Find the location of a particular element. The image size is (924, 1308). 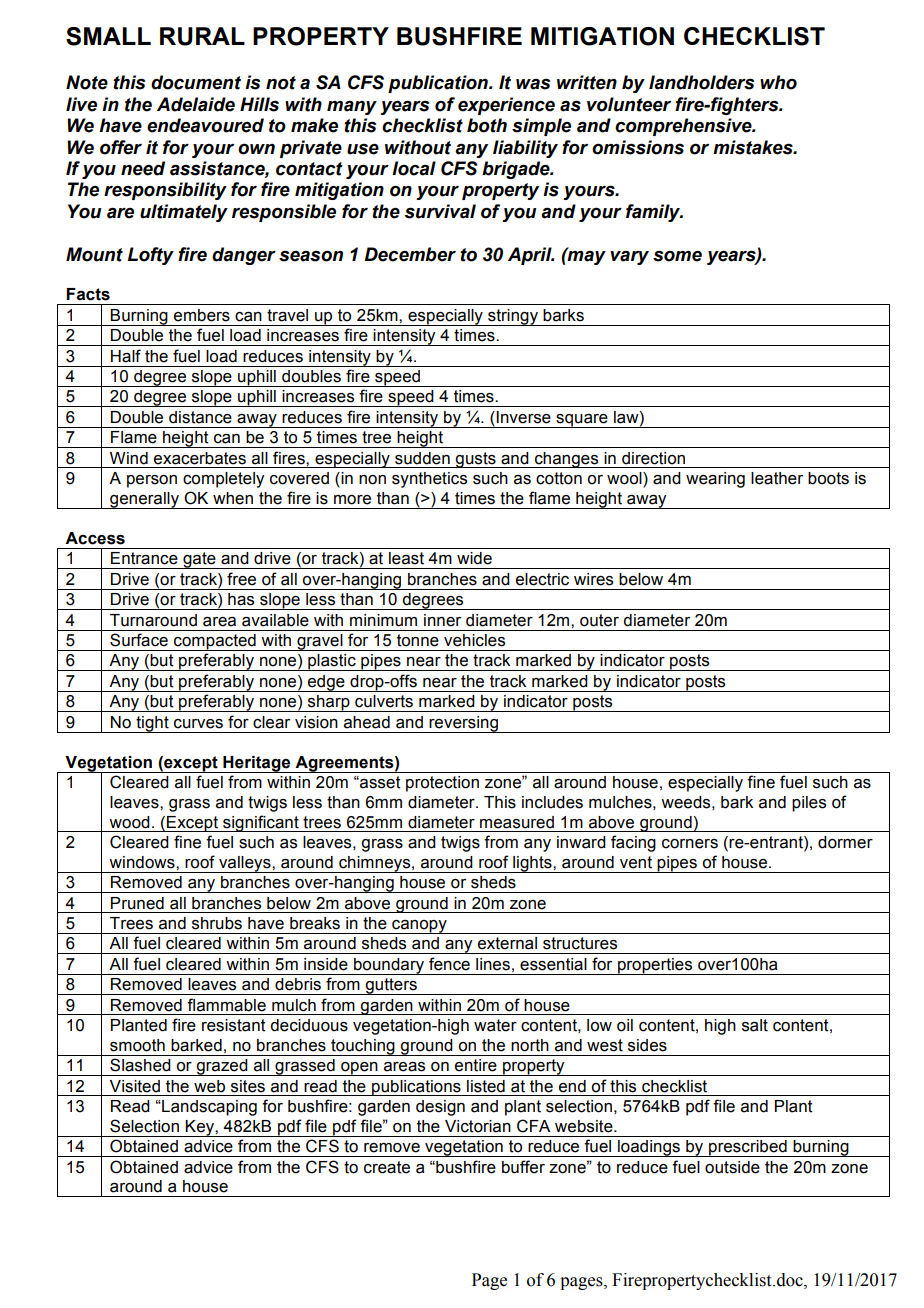

piles is located at coordinates (809, 804).
